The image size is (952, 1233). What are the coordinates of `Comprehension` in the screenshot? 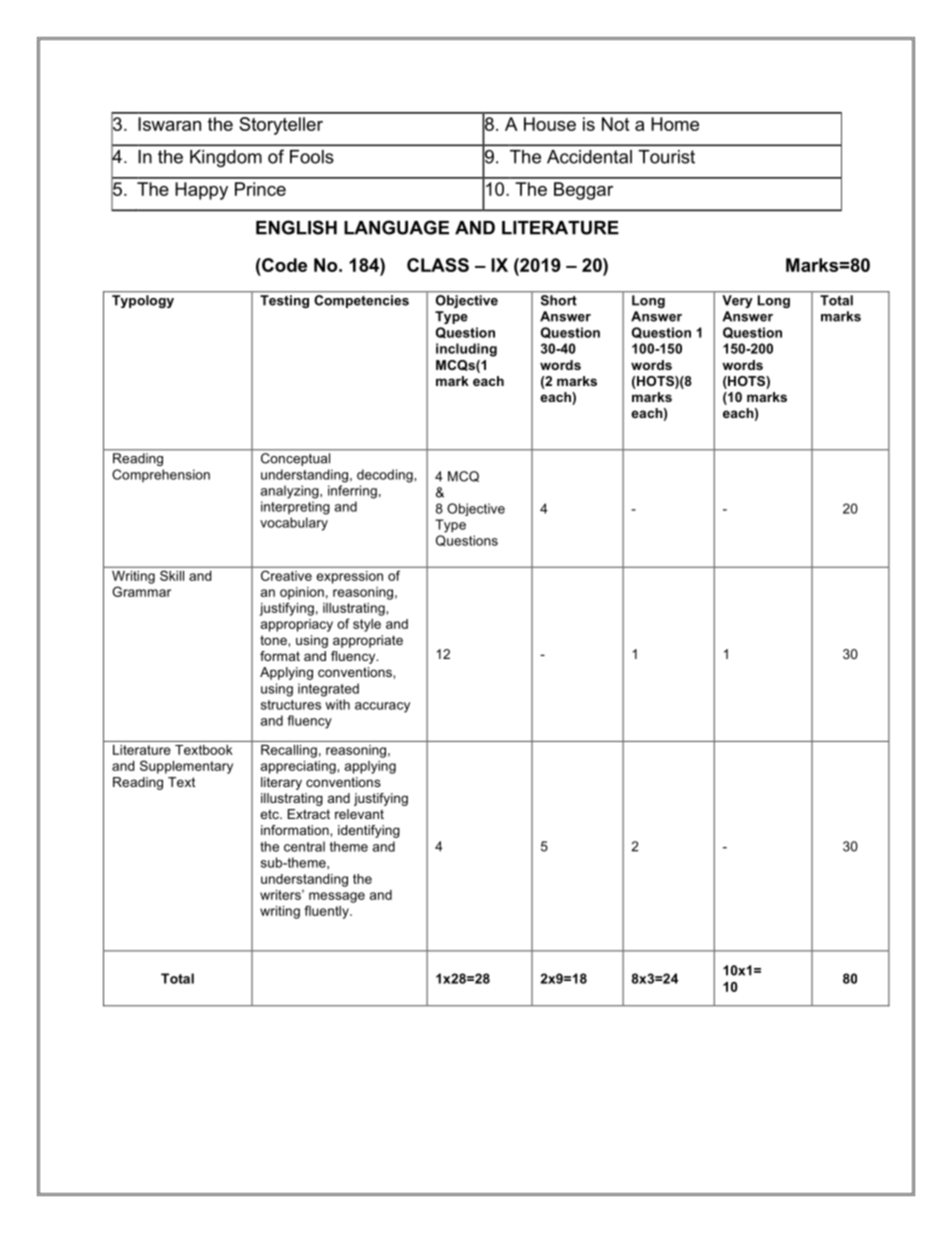 It's located at (161, 475).
